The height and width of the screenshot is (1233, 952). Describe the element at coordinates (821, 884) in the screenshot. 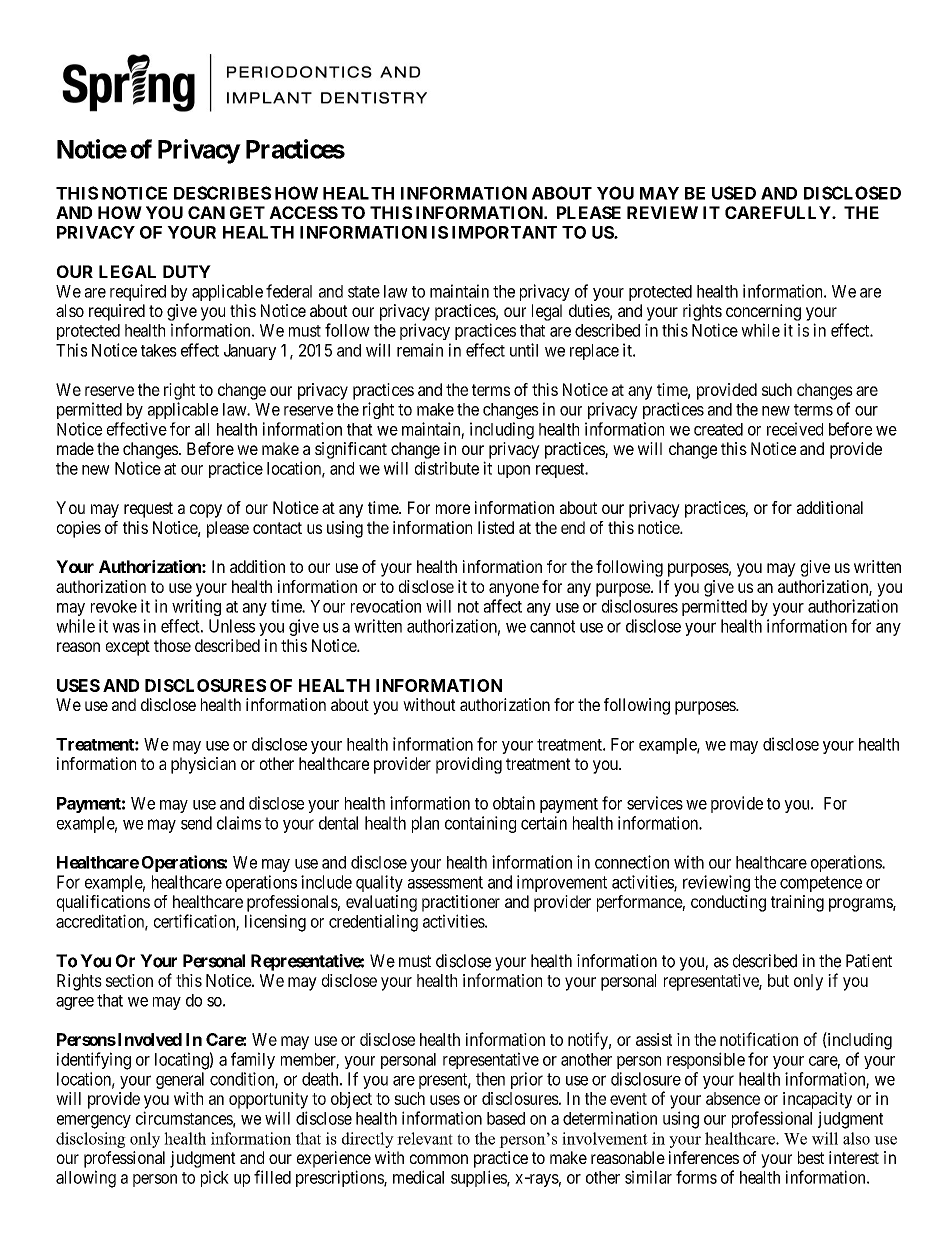

I see `competence` at that location.
